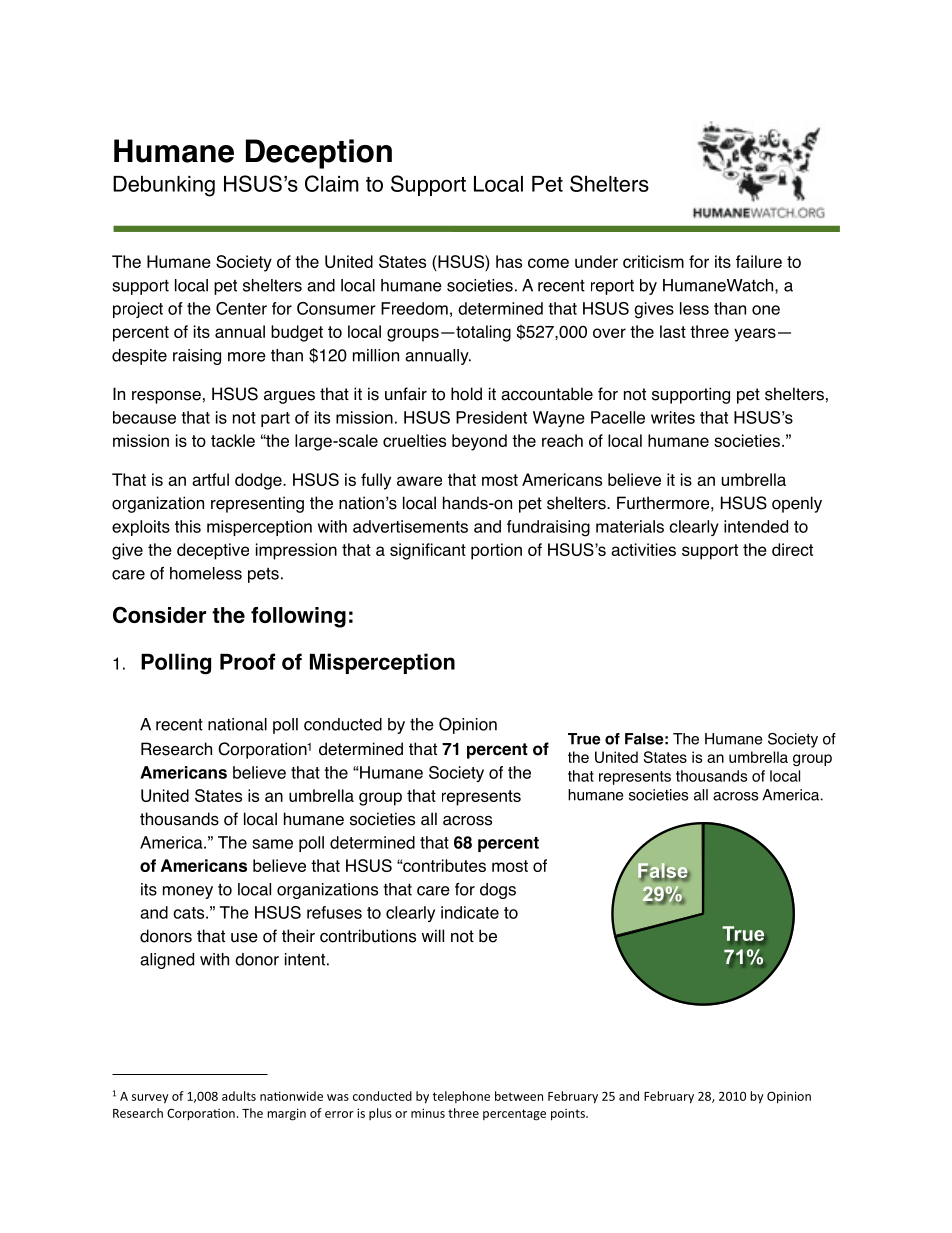  I want to click on years, so click(755, 335).
